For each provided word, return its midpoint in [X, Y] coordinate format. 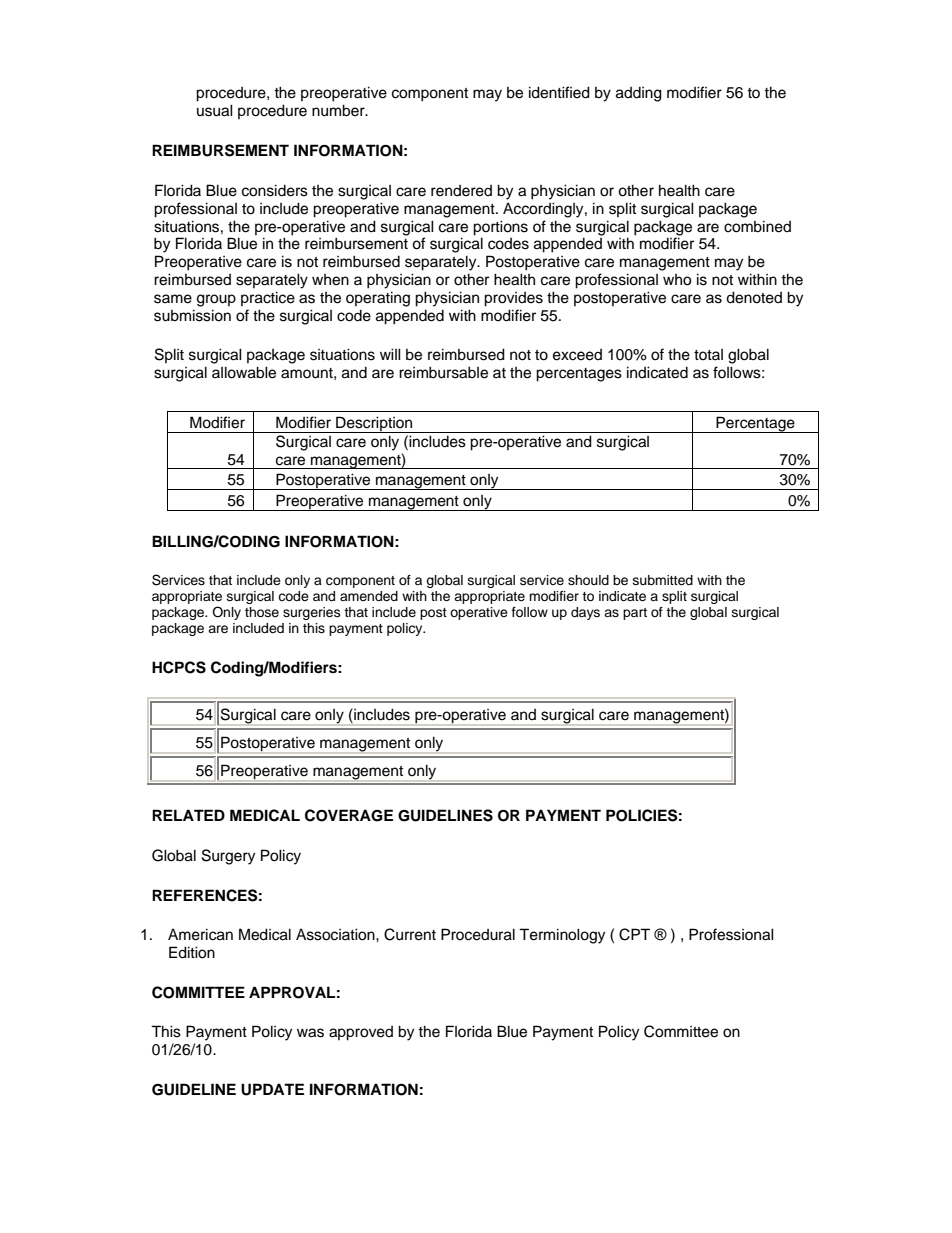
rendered [461, 191]
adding [639, 94]
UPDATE [272, 1089]
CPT [634, 934]
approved [361, 1033]
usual [215, 110]
